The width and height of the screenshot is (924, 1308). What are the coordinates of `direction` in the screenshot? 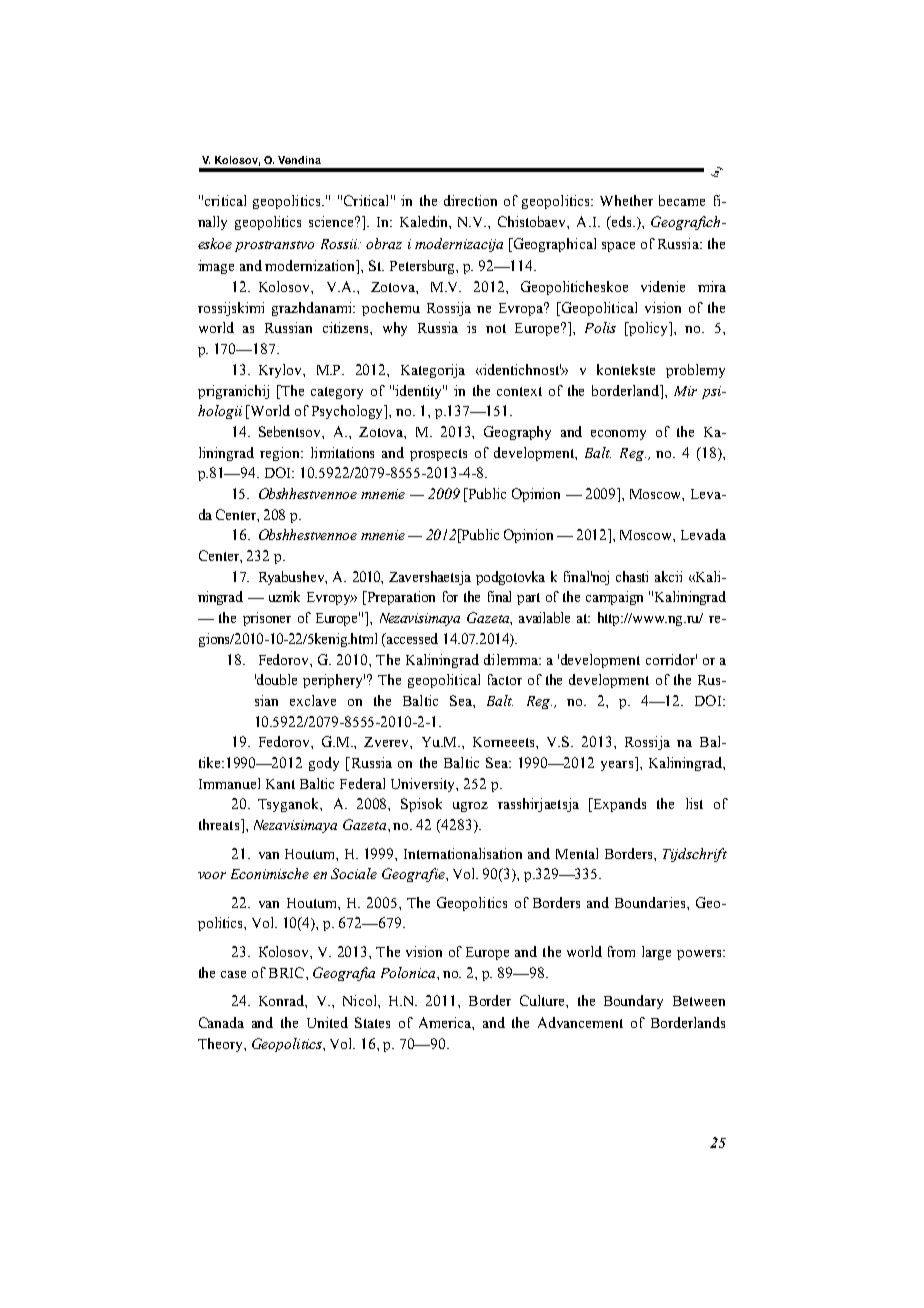 It's located at (470, 200).
